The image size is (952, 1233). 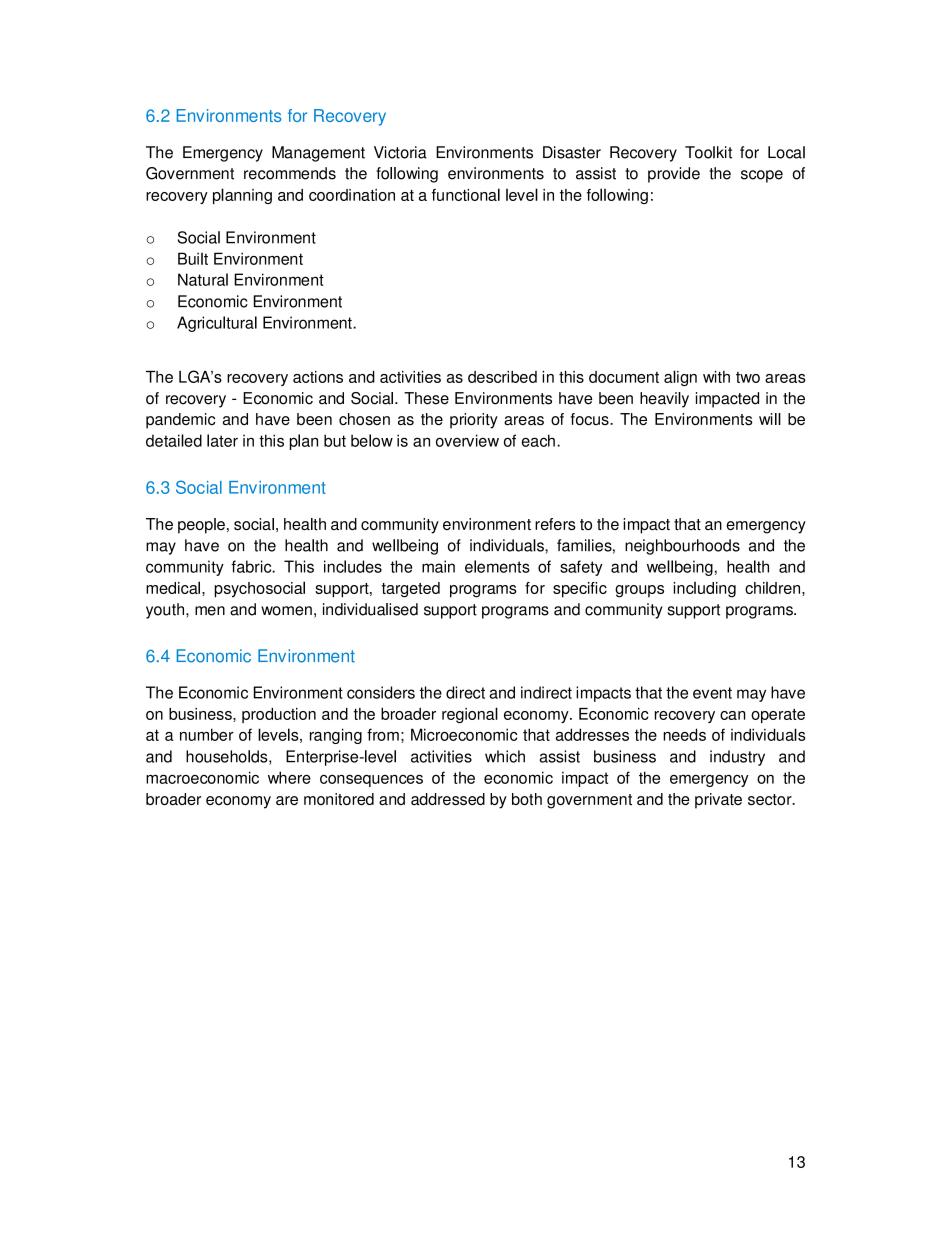 What do you see at coordinates (770, 419) in the document?
I see `will` at bounding box center [770, 419].
